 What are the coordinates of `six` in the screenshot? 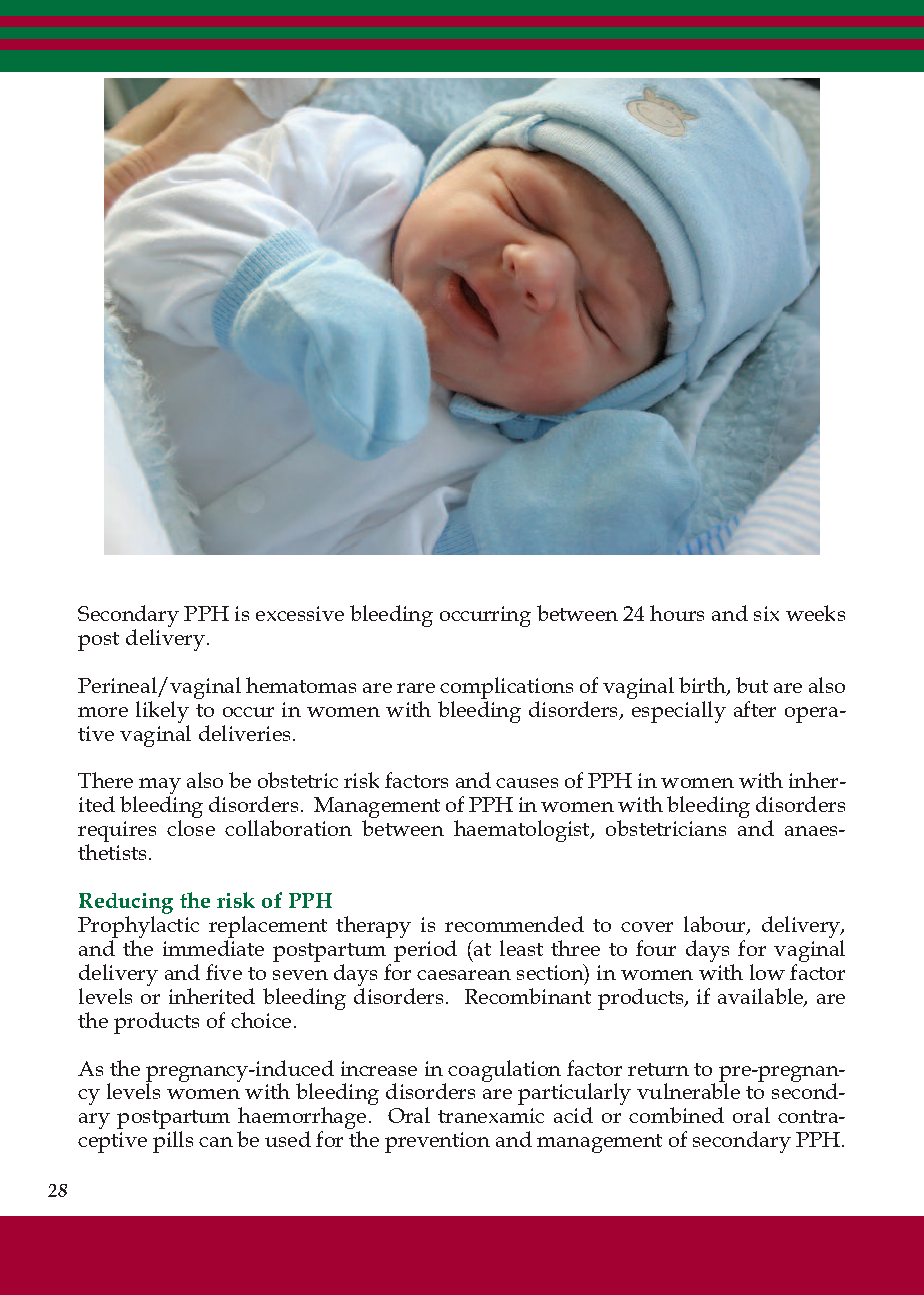 It's located at (766, 613).
